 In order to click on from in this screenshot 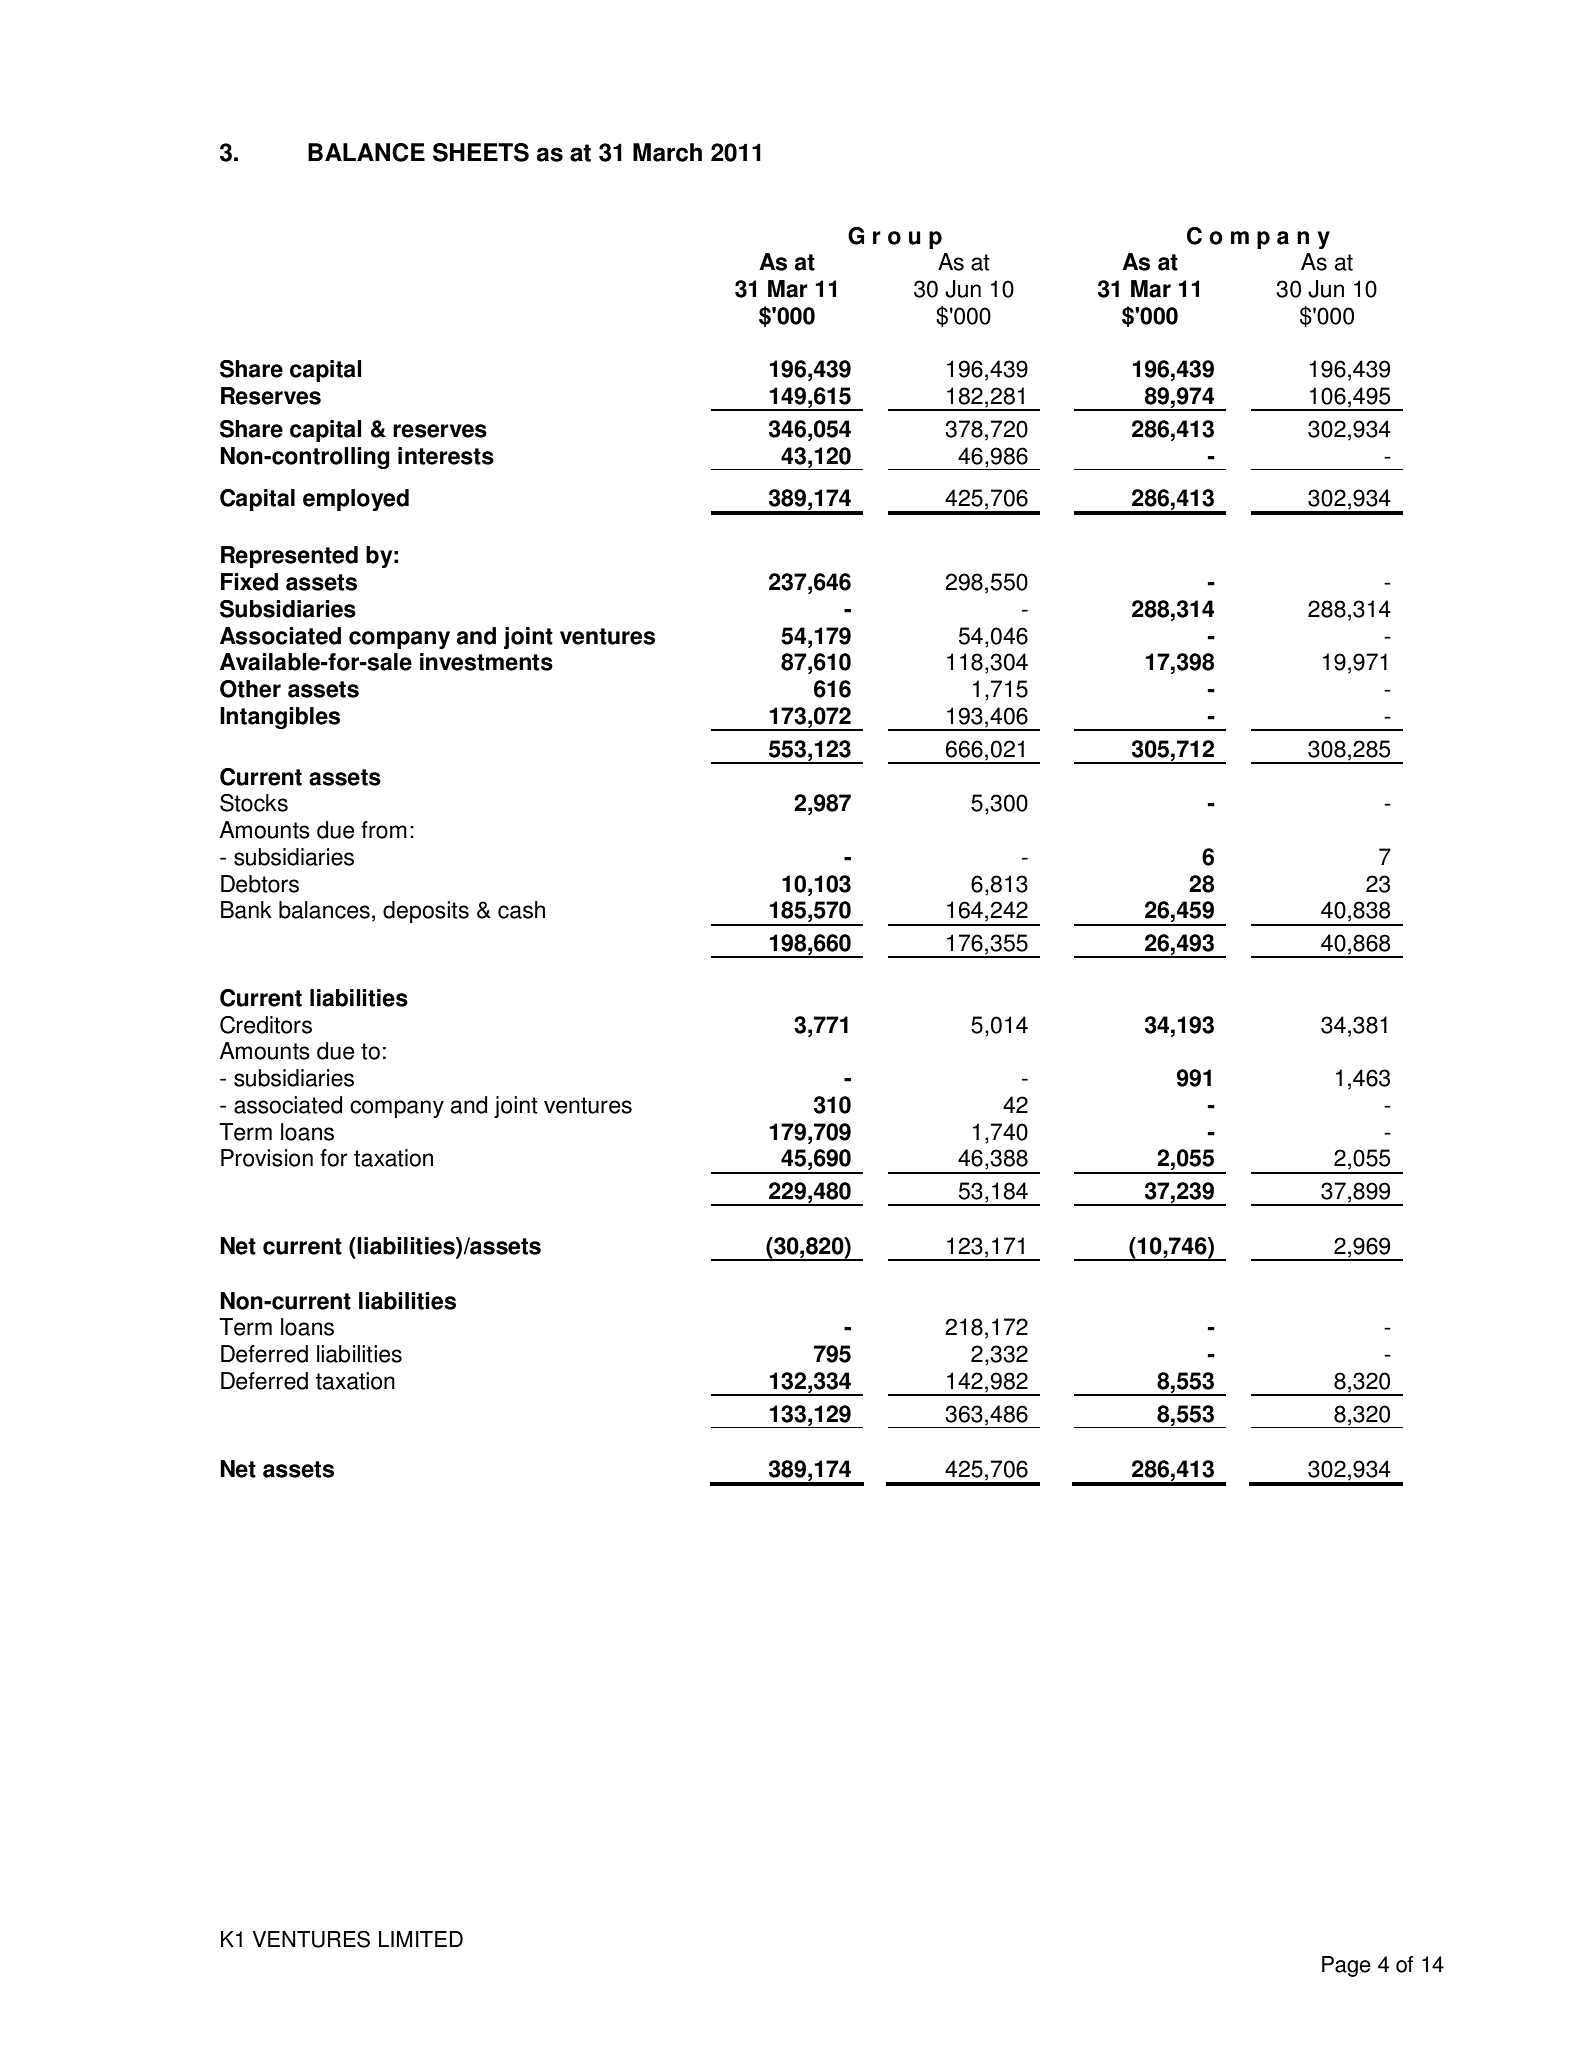, I will do `click(384, 830)`.
